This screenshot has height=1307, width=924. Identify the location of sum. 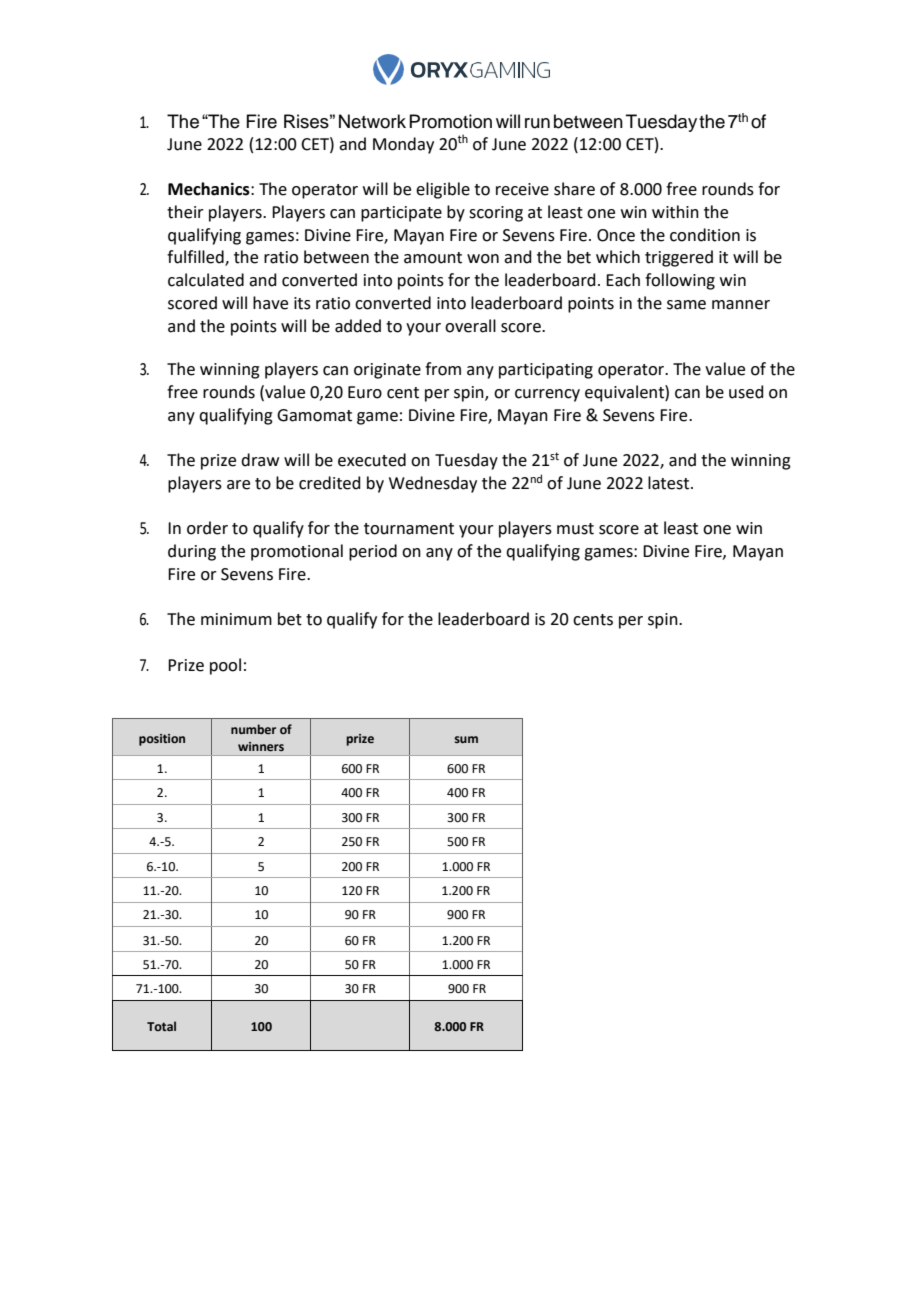
(466, 739).
